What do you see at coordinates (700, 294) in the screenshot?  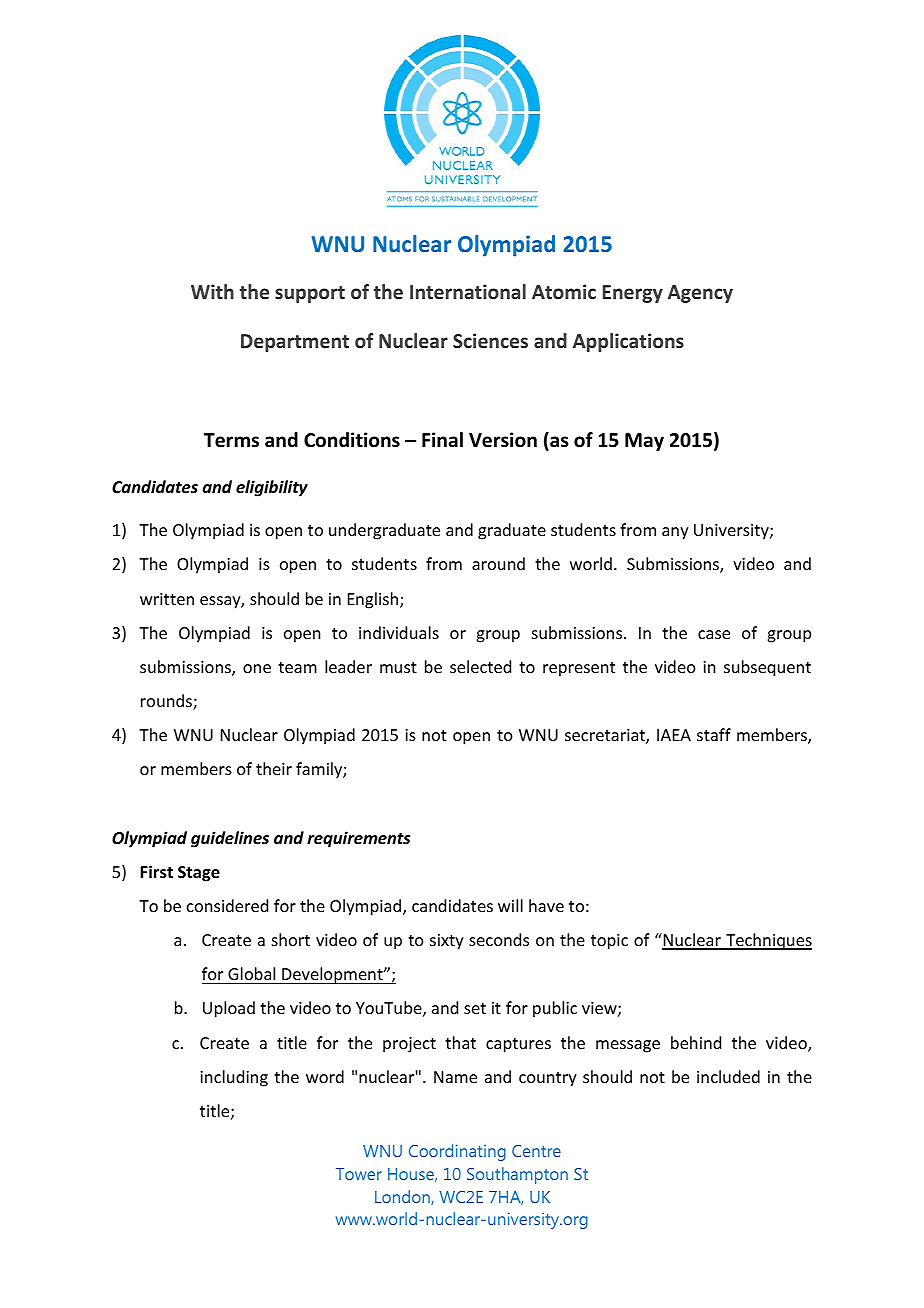 I see `Agency` at bounding box center [700, 294].
